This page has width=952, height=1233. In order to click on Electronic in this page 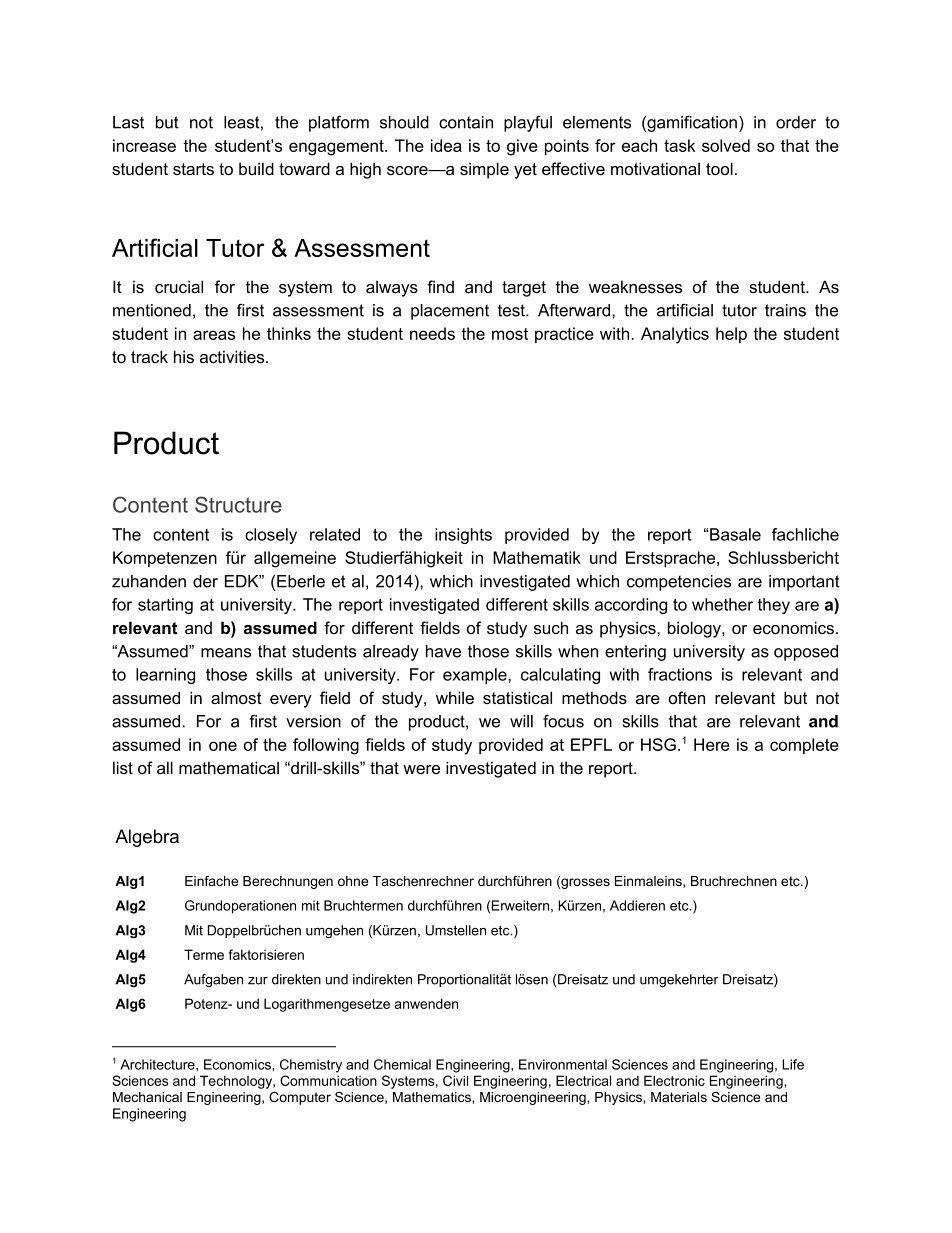, I will do `click(674, 1080)`.
